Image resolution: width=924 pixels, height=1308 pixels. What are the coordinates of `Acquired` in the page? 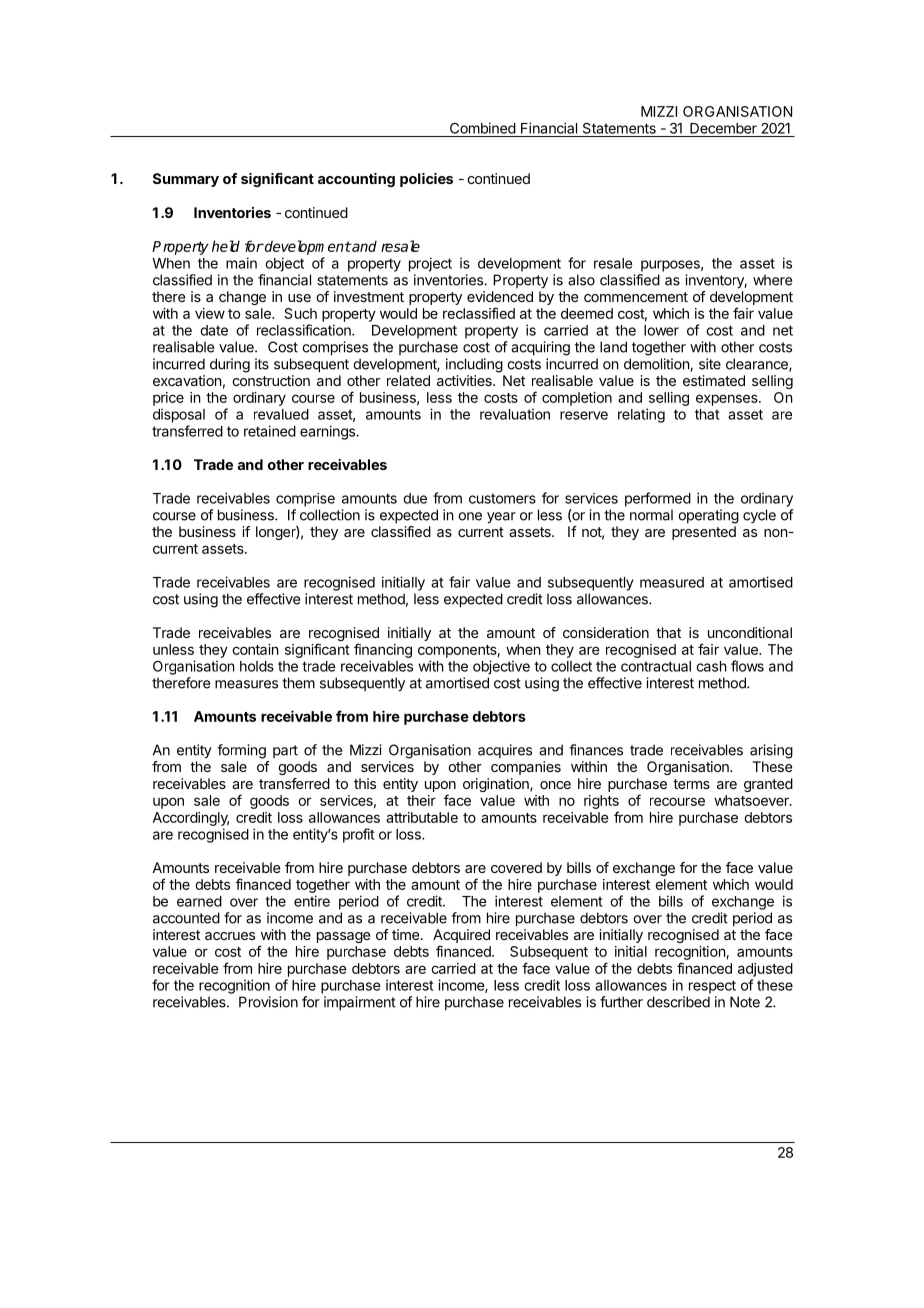 It's located at (461, 937).
